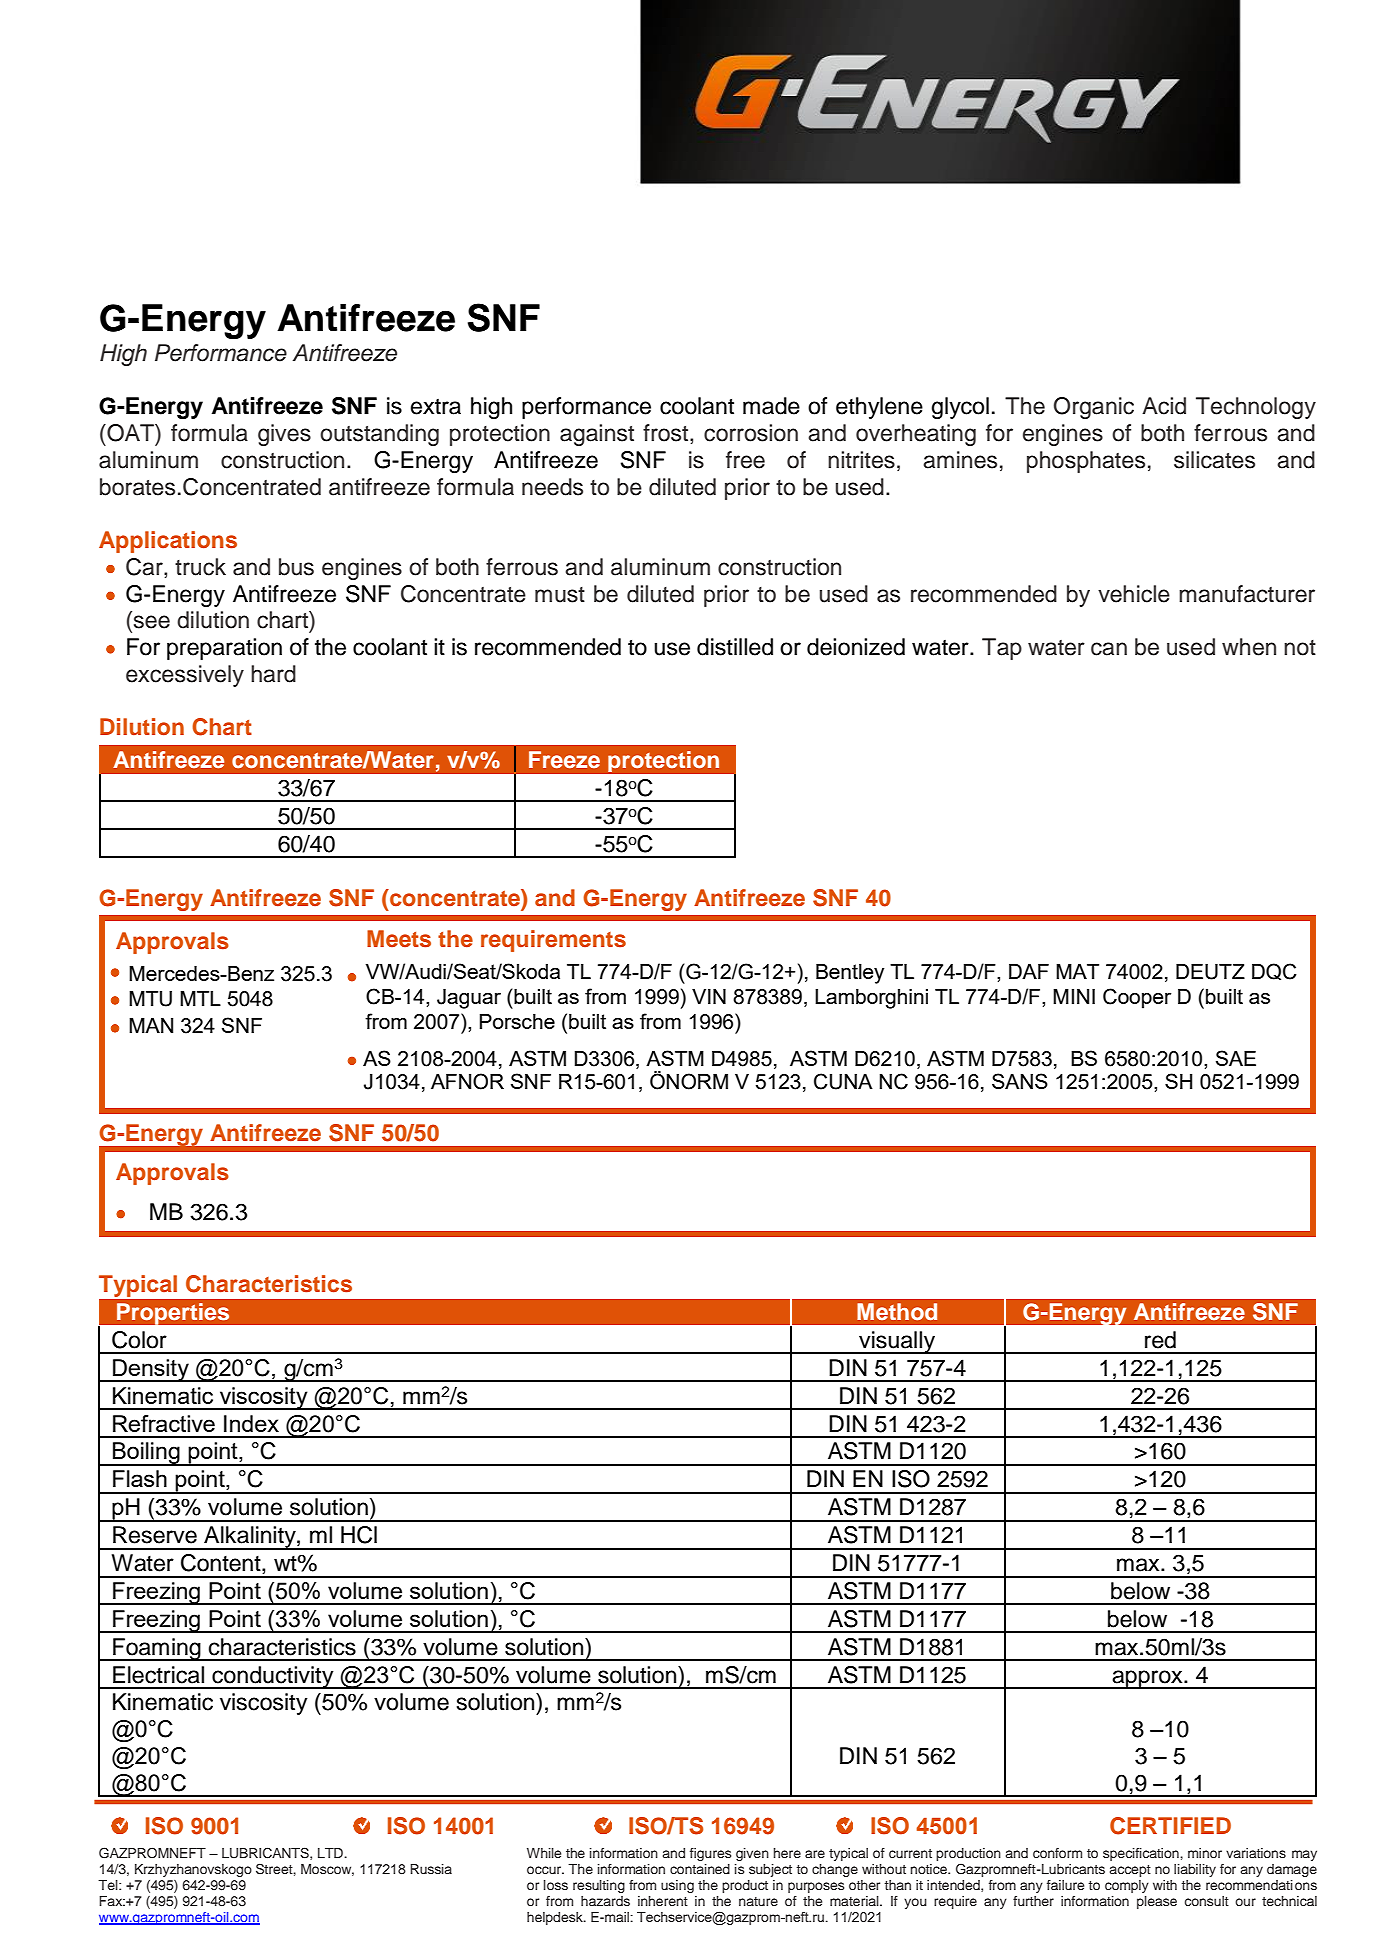  What do you see at coordinates (1236, 1058) in the screenshot?
I see `SAE` at bounding box center [1236, 1058].
